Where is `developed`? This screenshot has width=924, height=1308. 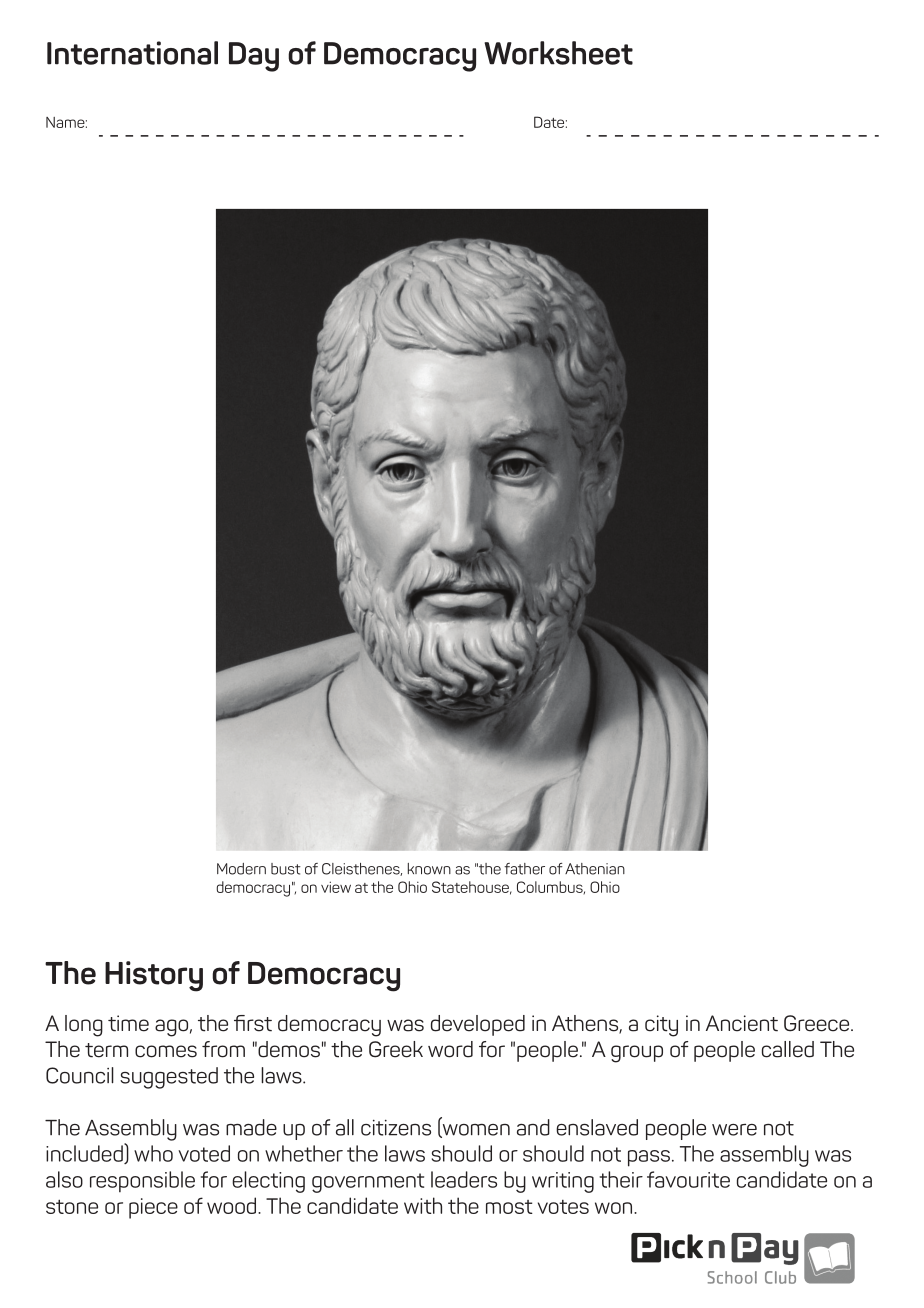
developed is located at coordinates (478, 1025).
